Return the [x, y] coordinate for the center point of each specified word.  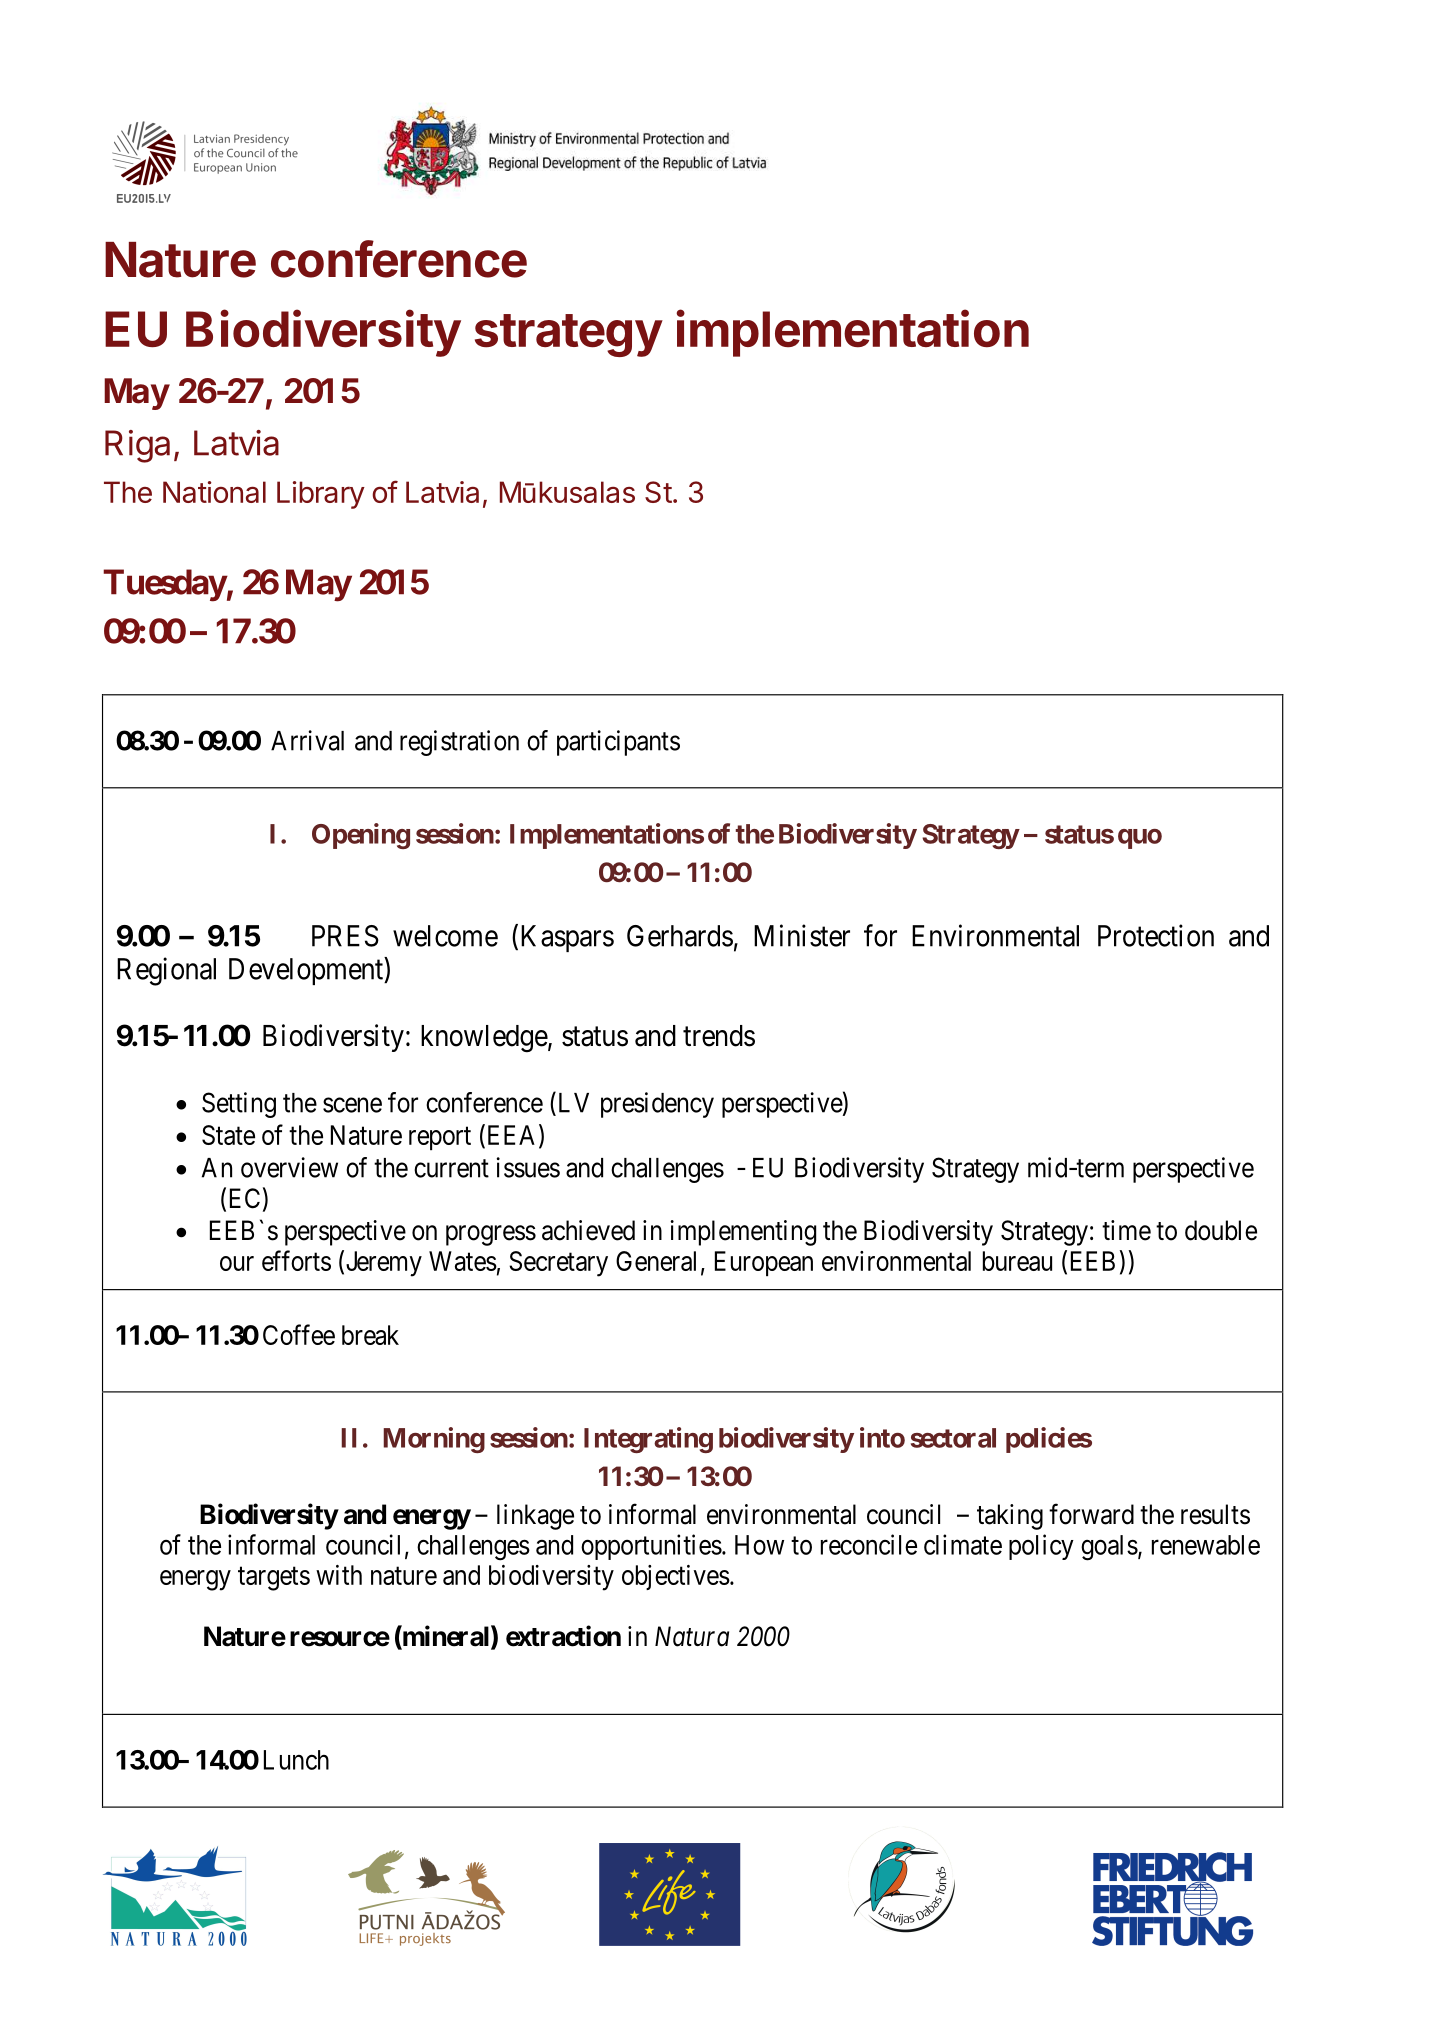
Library [321, 495]
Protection [1156, 935]
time [1126, 1230]
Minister [802, 935]
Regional [166, 971]
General [656, 1261]
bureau [1017, 1261]
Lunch [296, 1760]
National [214, 492]
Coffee [299, 1334]
